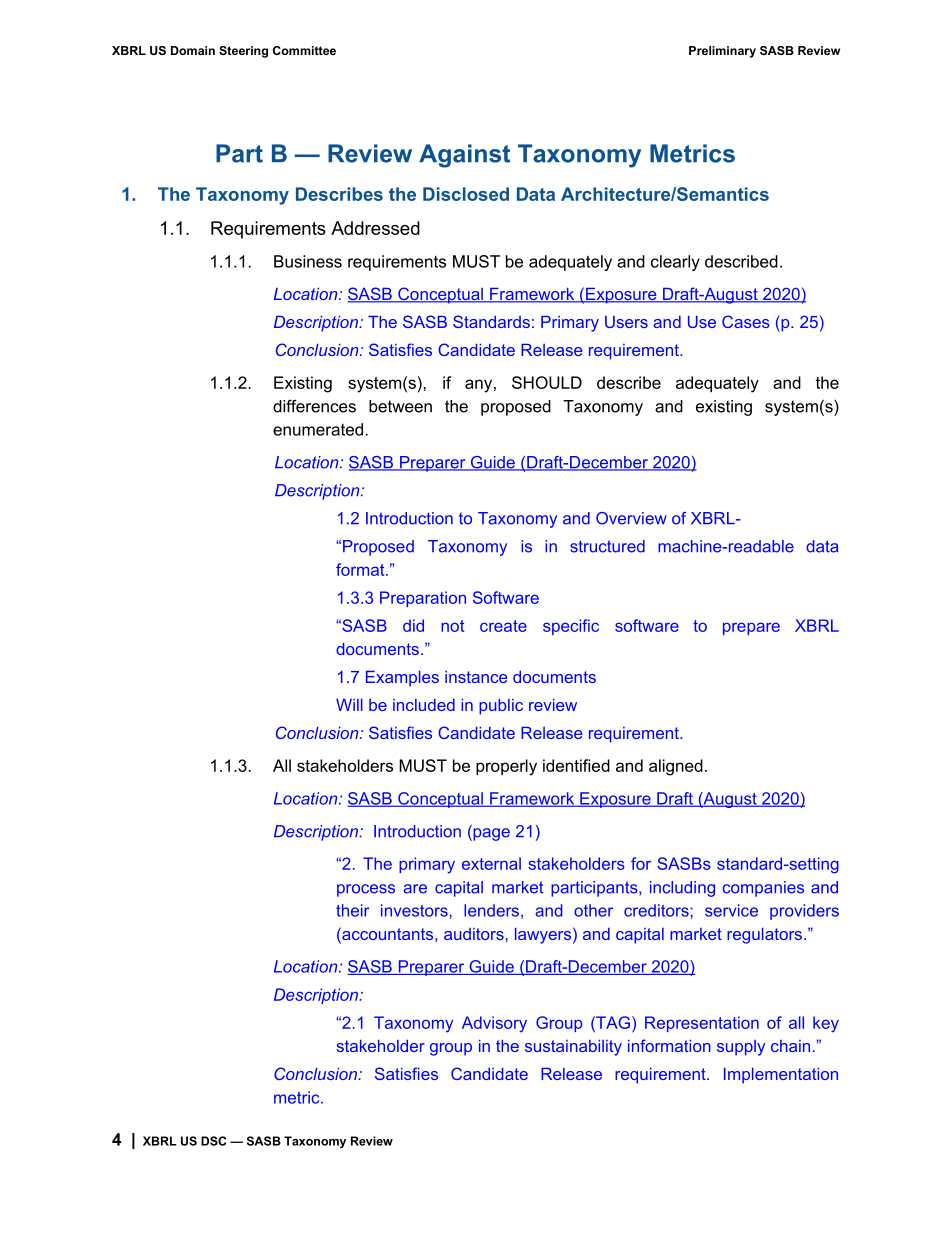 This page has width=952, height=1233. Describe the element at coordinates (243, 52) in the page. I see `Steering` at that location.
